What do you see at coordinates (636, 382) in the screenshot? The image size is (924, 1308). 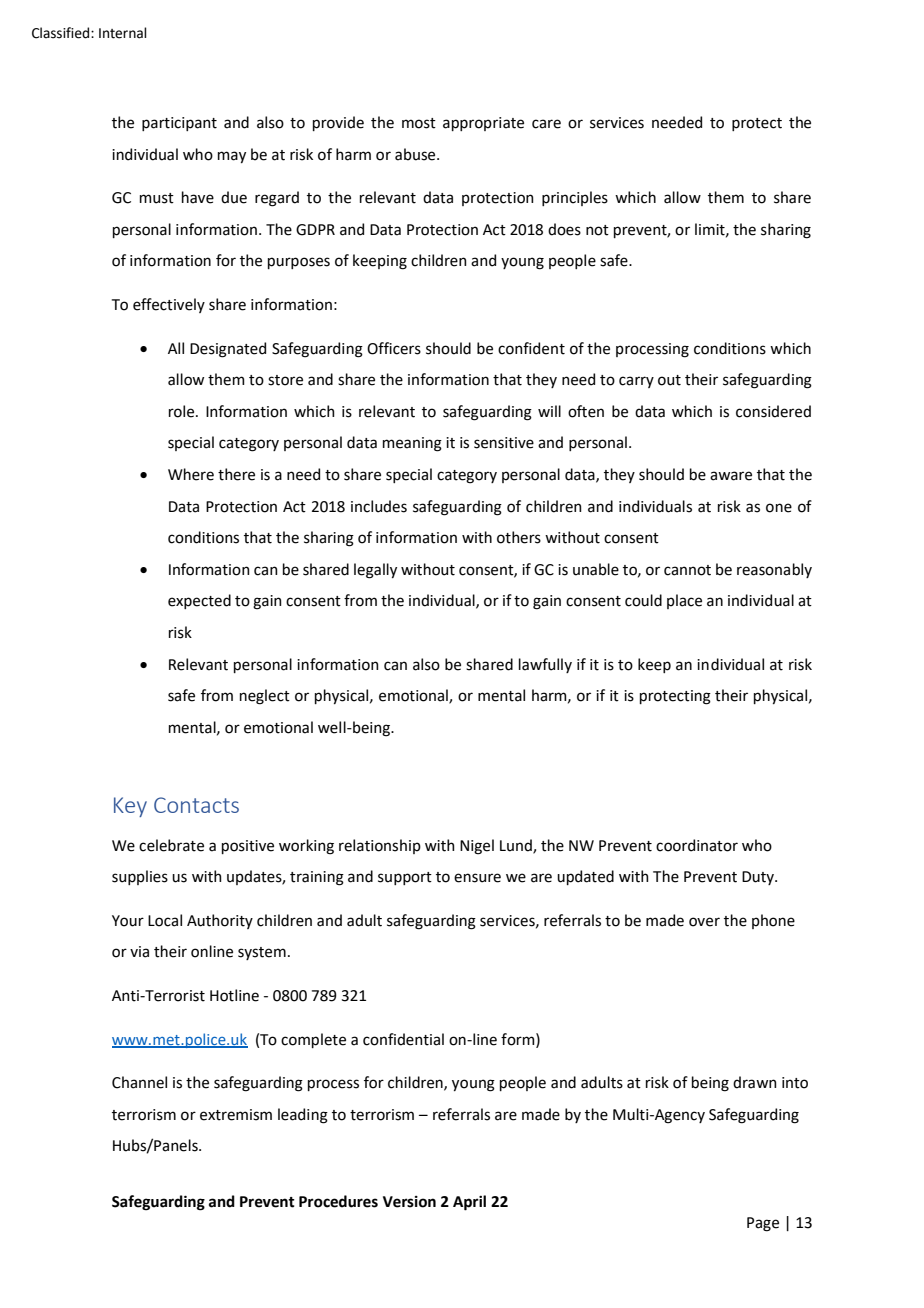 I see `carry` at bounding box center [636, 382].
